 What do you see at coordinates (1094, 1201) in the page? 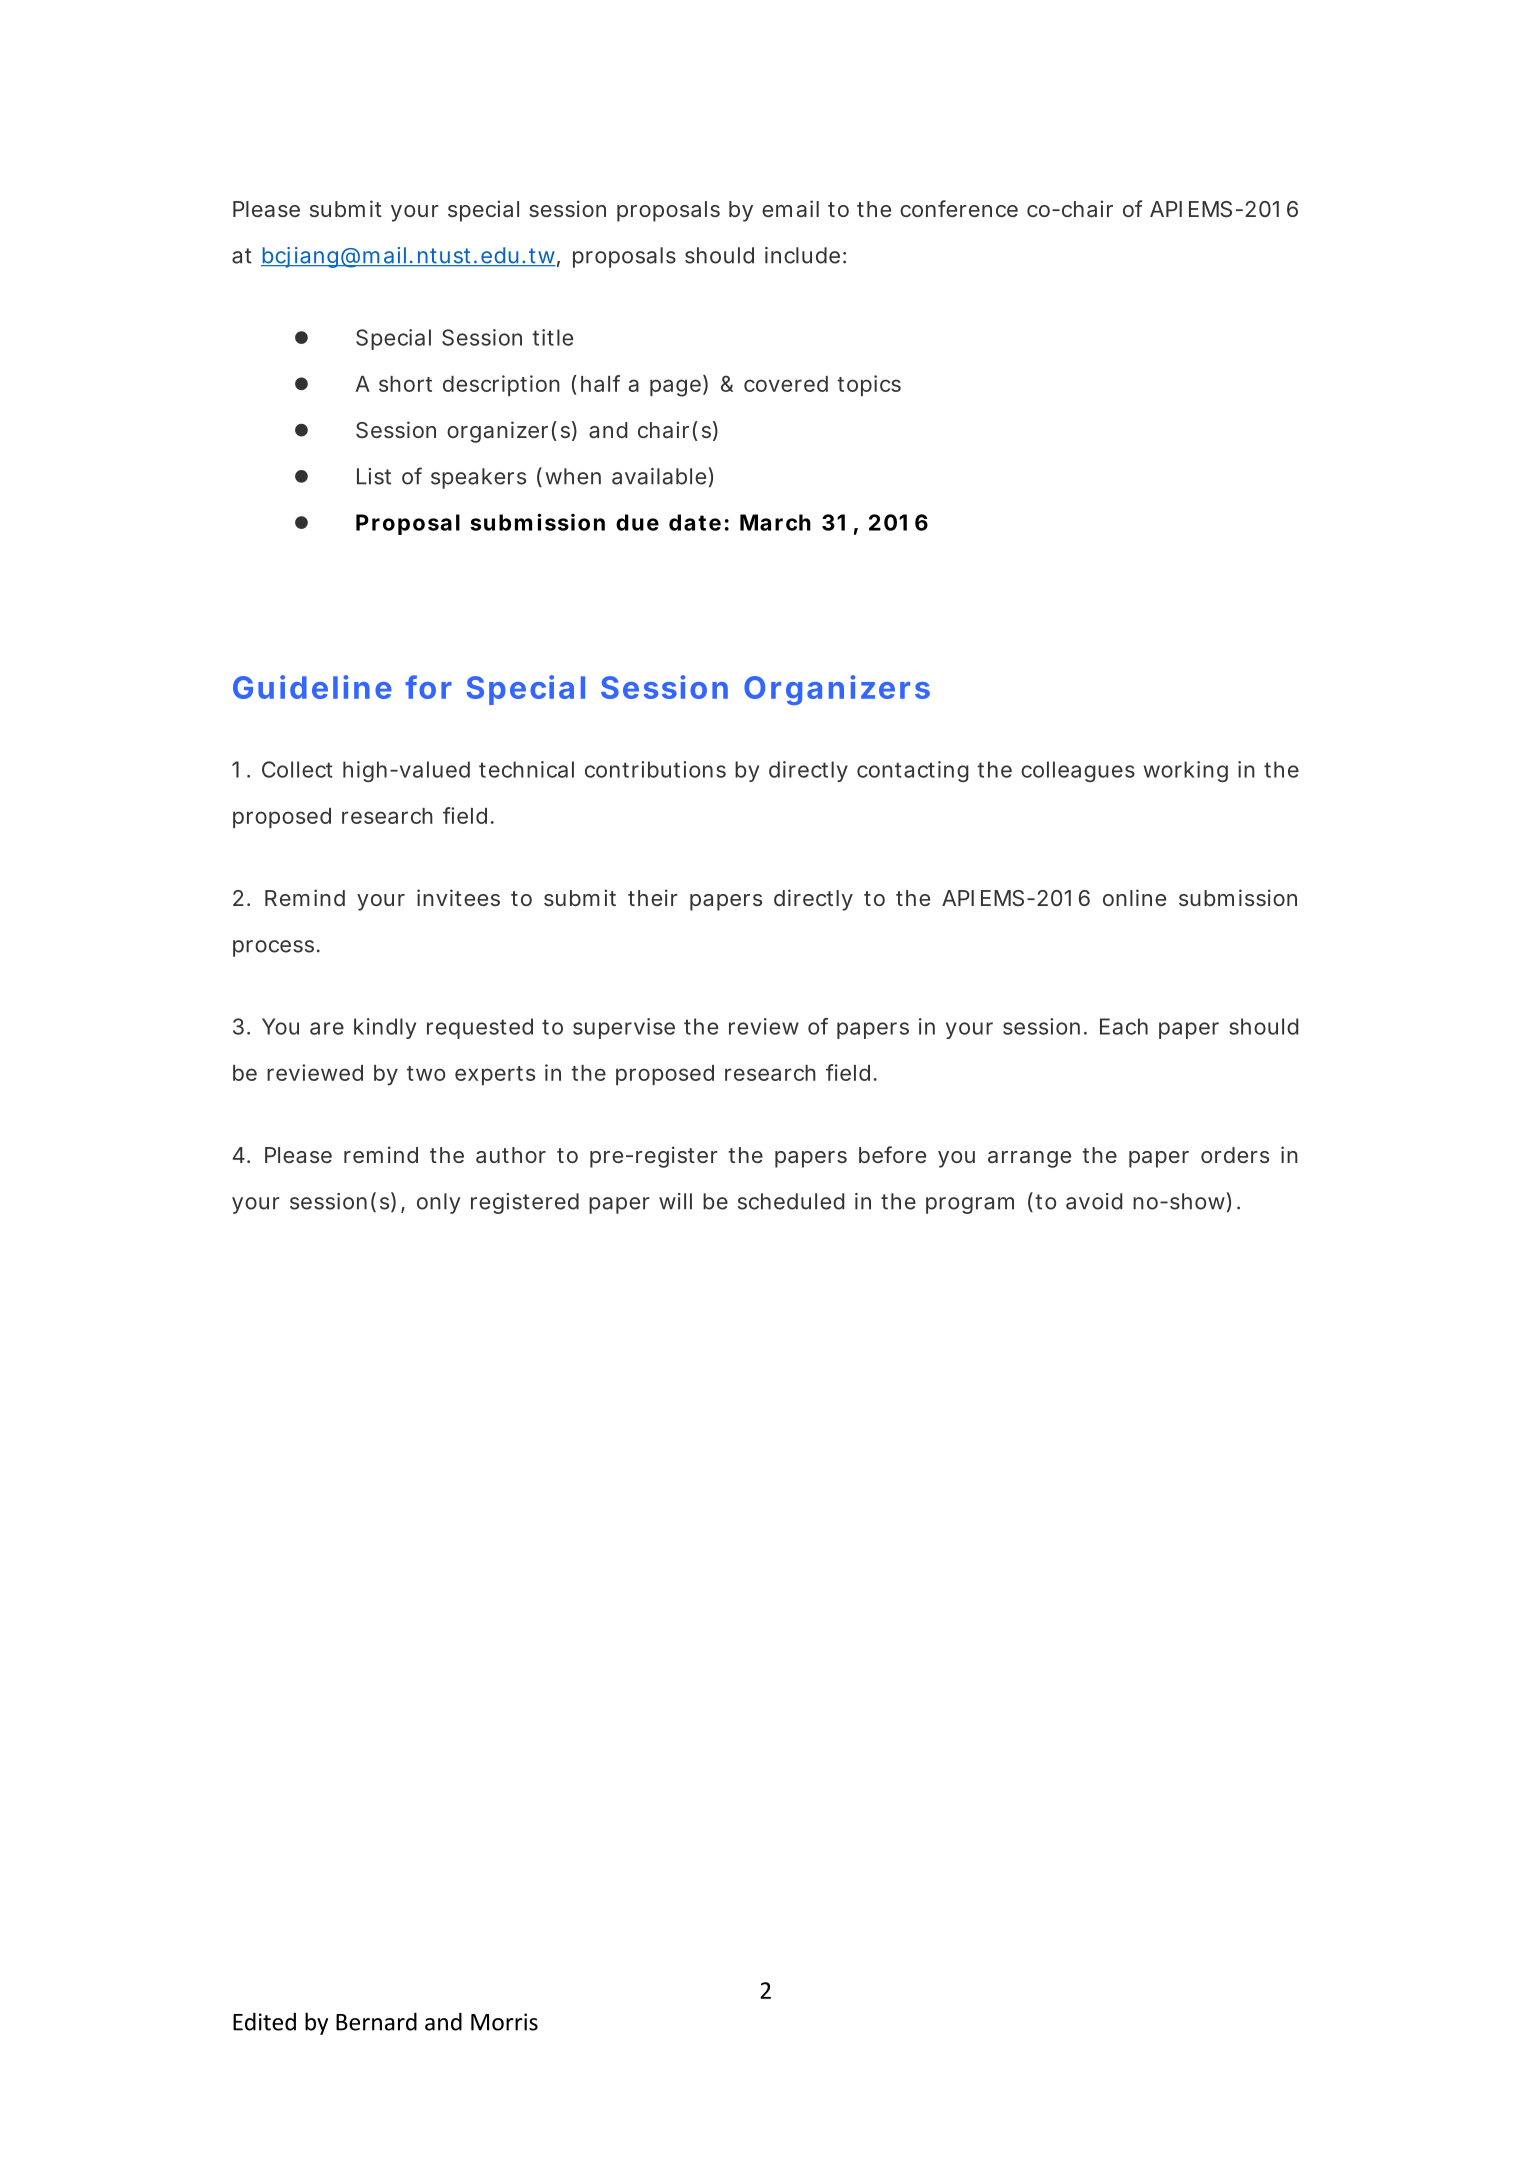
I see `avoid` at bounding box center [1094, 1201].
